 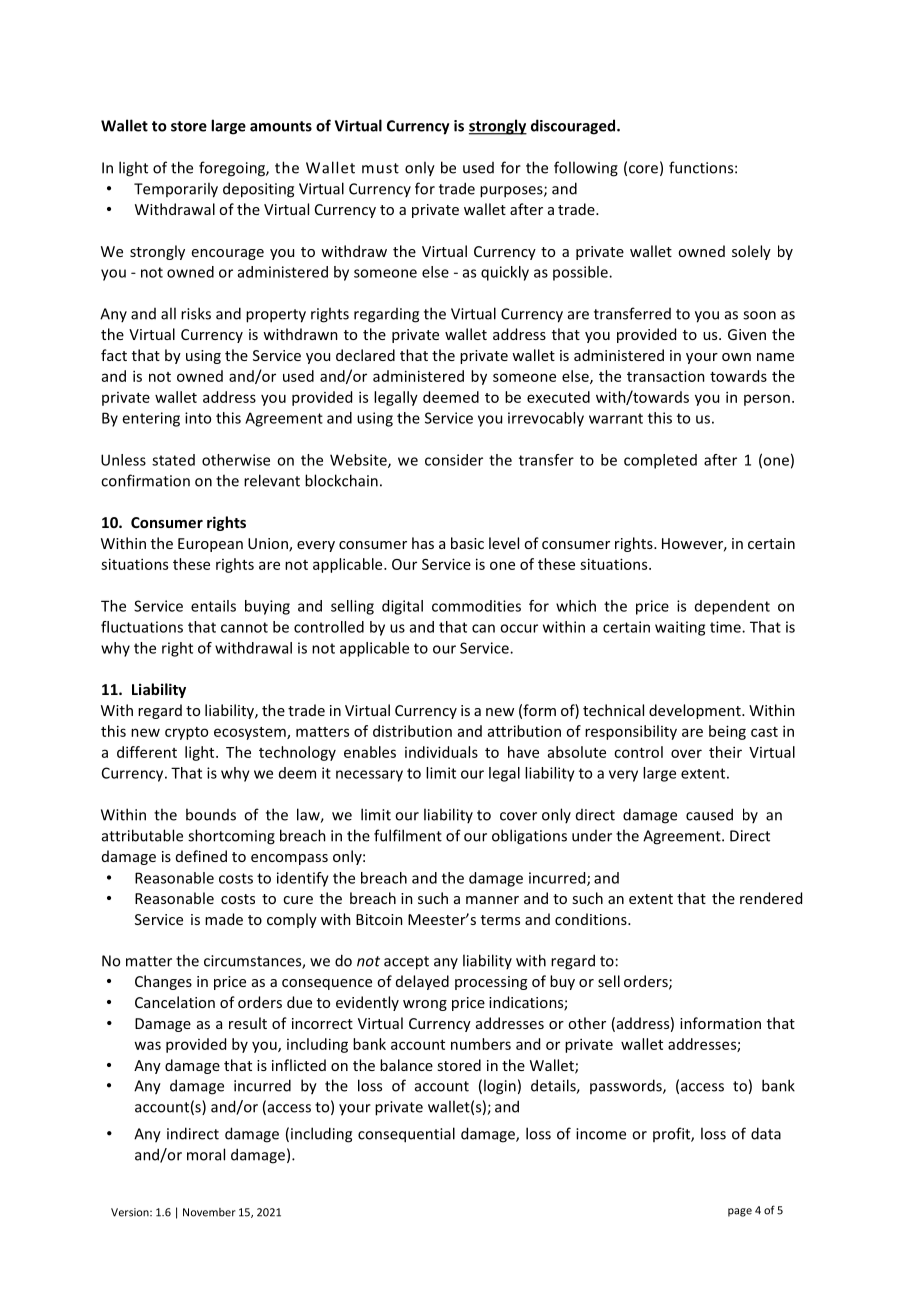 I want to click on consequential, so click(x=406, y=1135).
